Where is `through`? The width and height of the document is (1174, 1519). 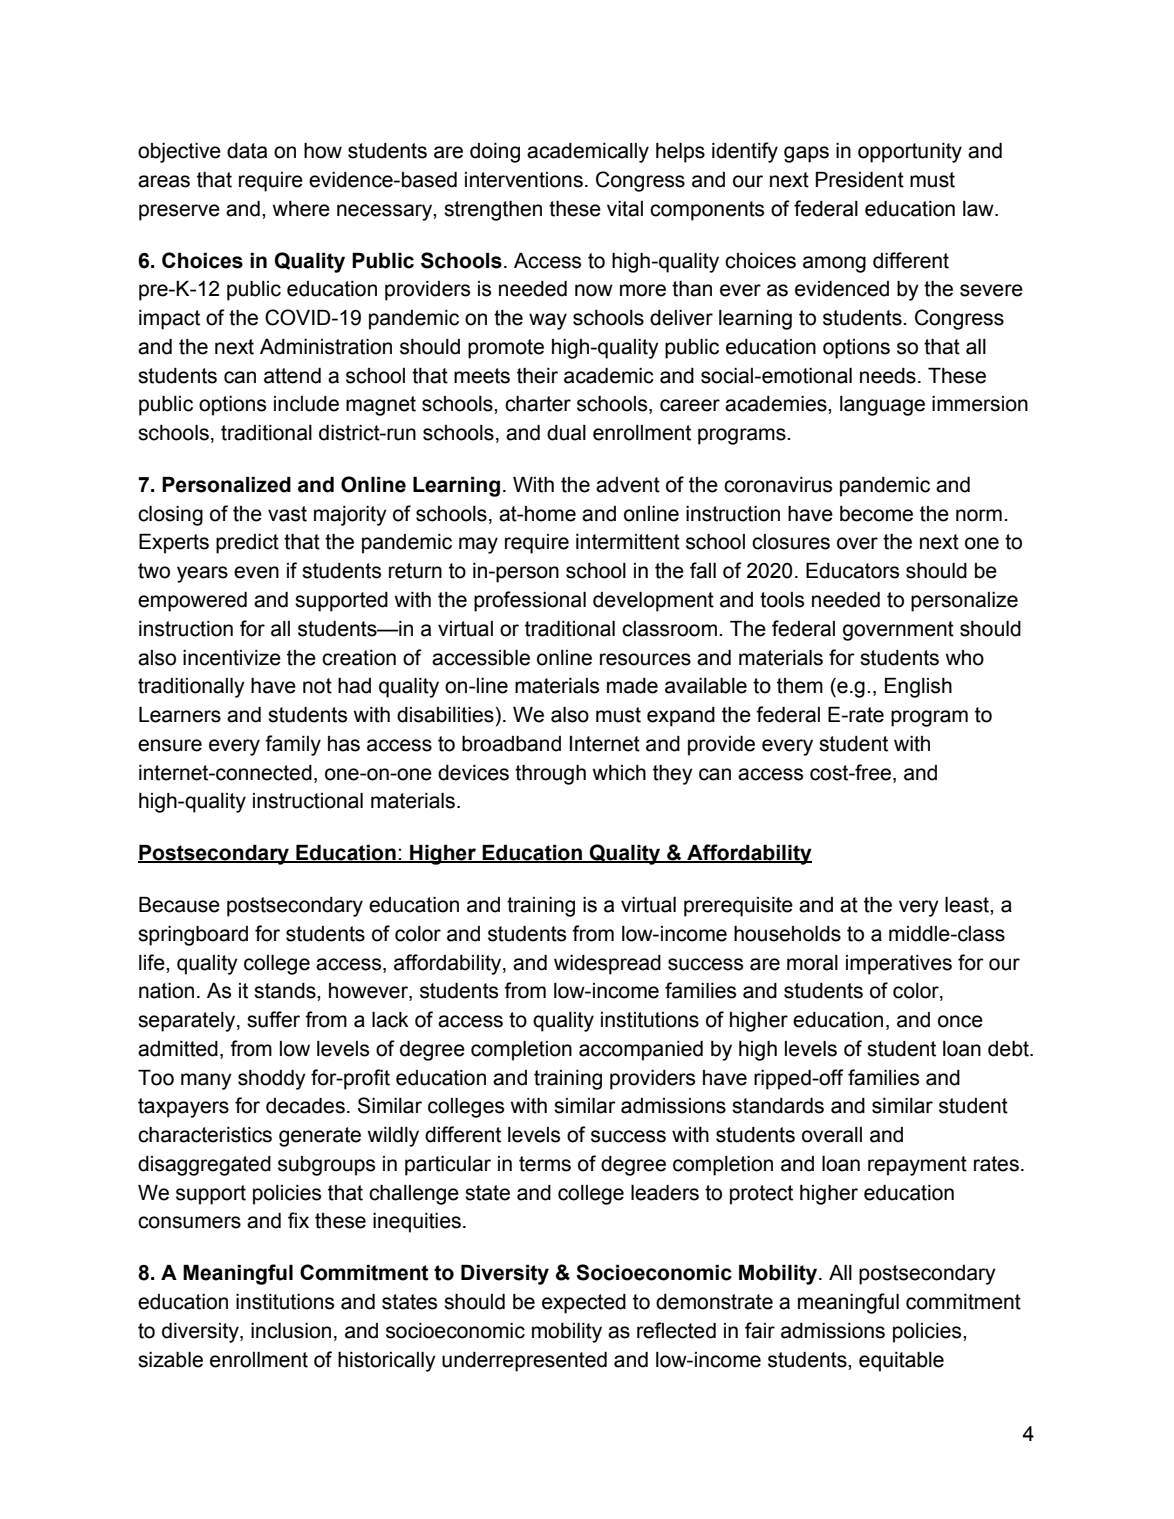
through is located at coordinates (550, 775).
